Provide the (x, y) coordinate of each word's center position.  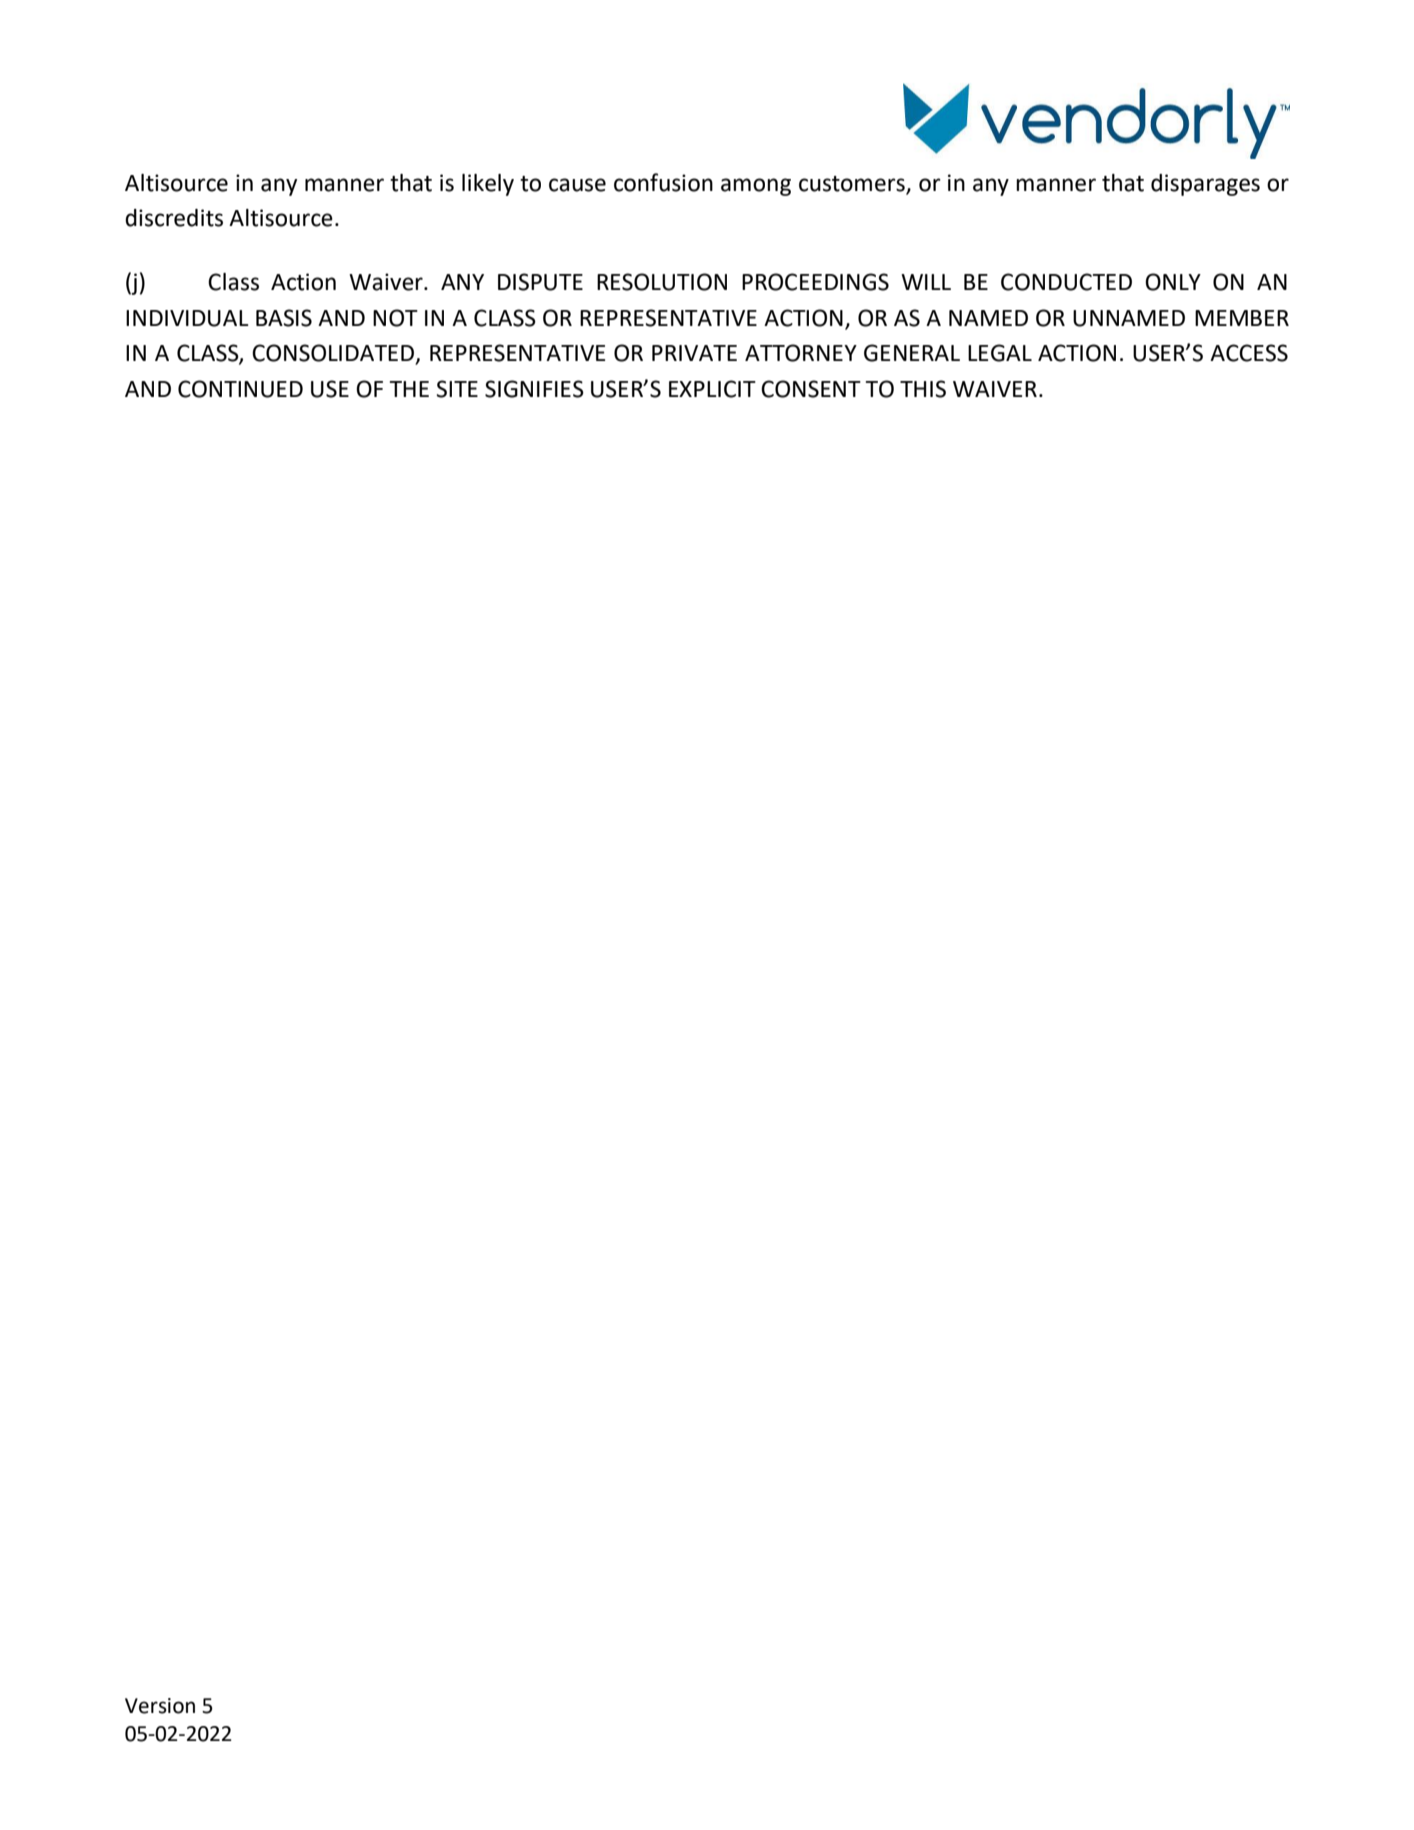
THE (409, 389)
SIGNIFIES (534, 389)
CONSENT (811, 389)
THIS (923, 389)
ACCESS (1249, 353)
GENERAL (912, 353)
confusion (663, 182)
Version (160, 1706)
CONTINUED (240, 389)
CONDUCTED (1066, 282)
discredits (174, 218)
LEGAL (1000, 353)
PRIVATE (694, 353)
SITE (457, 389)
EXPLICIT (712, 389)
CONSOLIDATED (334, 354)
